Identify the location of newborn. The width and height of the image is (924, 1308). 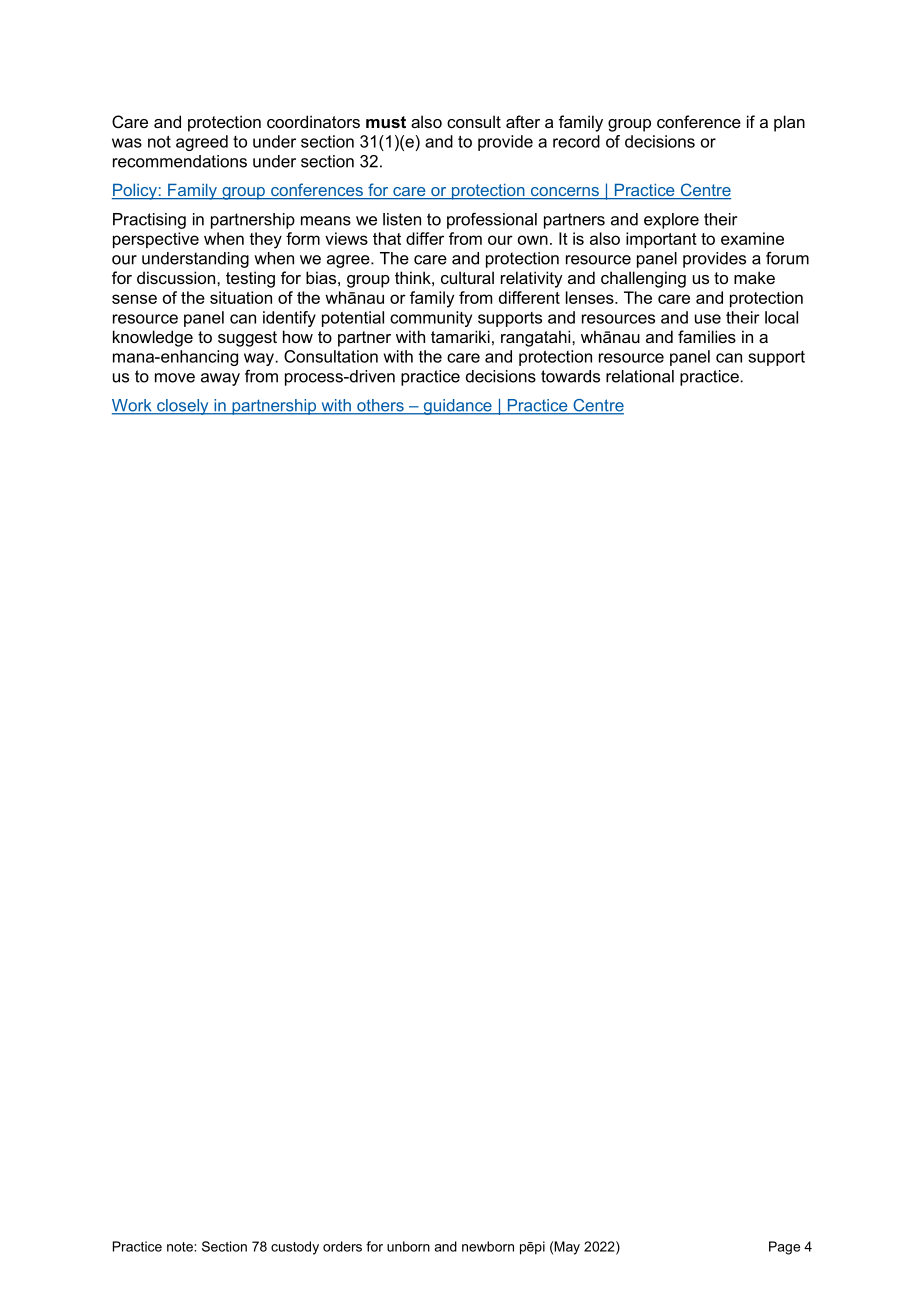
(488, 1246).
